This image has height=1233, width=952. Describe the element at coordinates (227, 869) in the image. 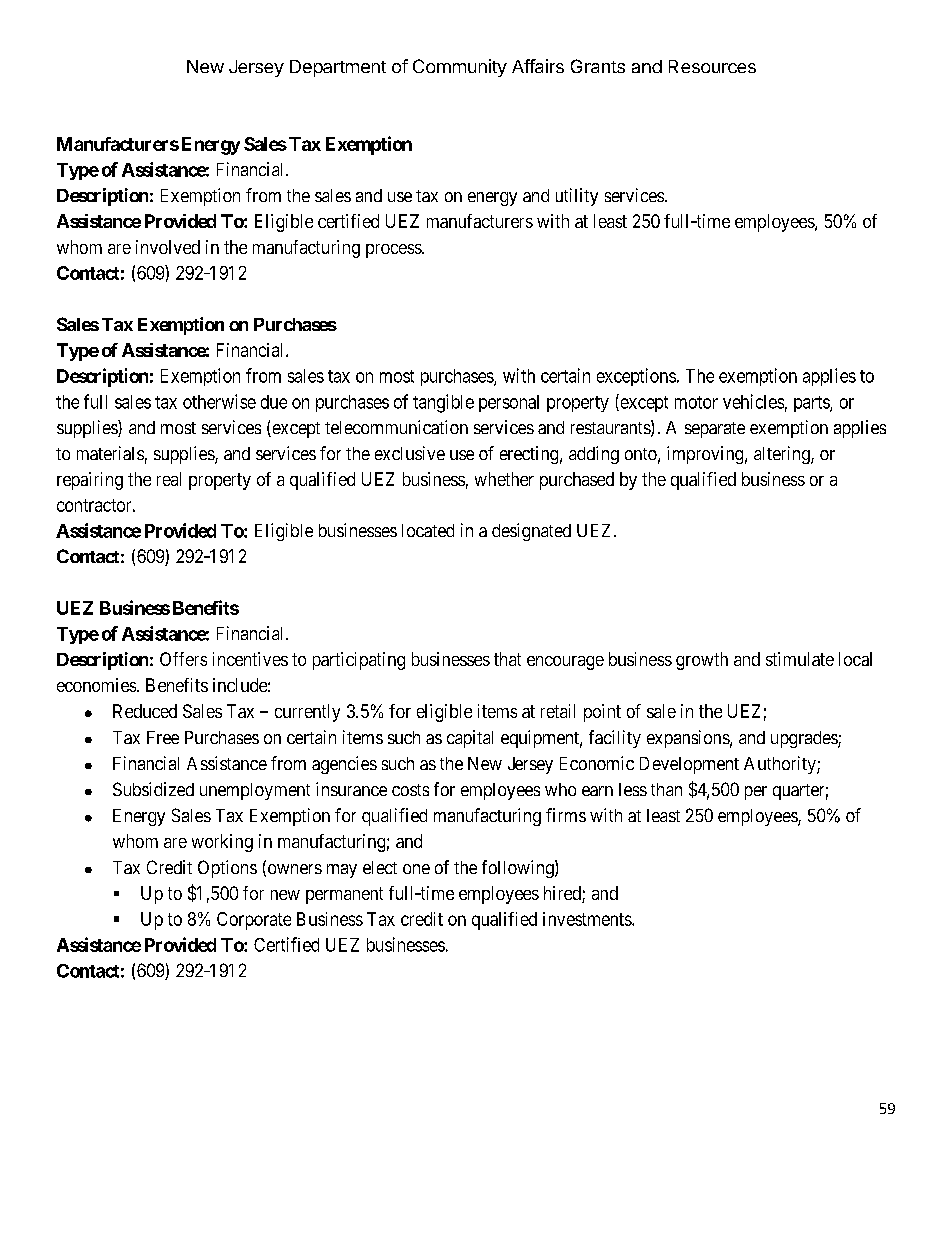

I see `Options` at that location.
